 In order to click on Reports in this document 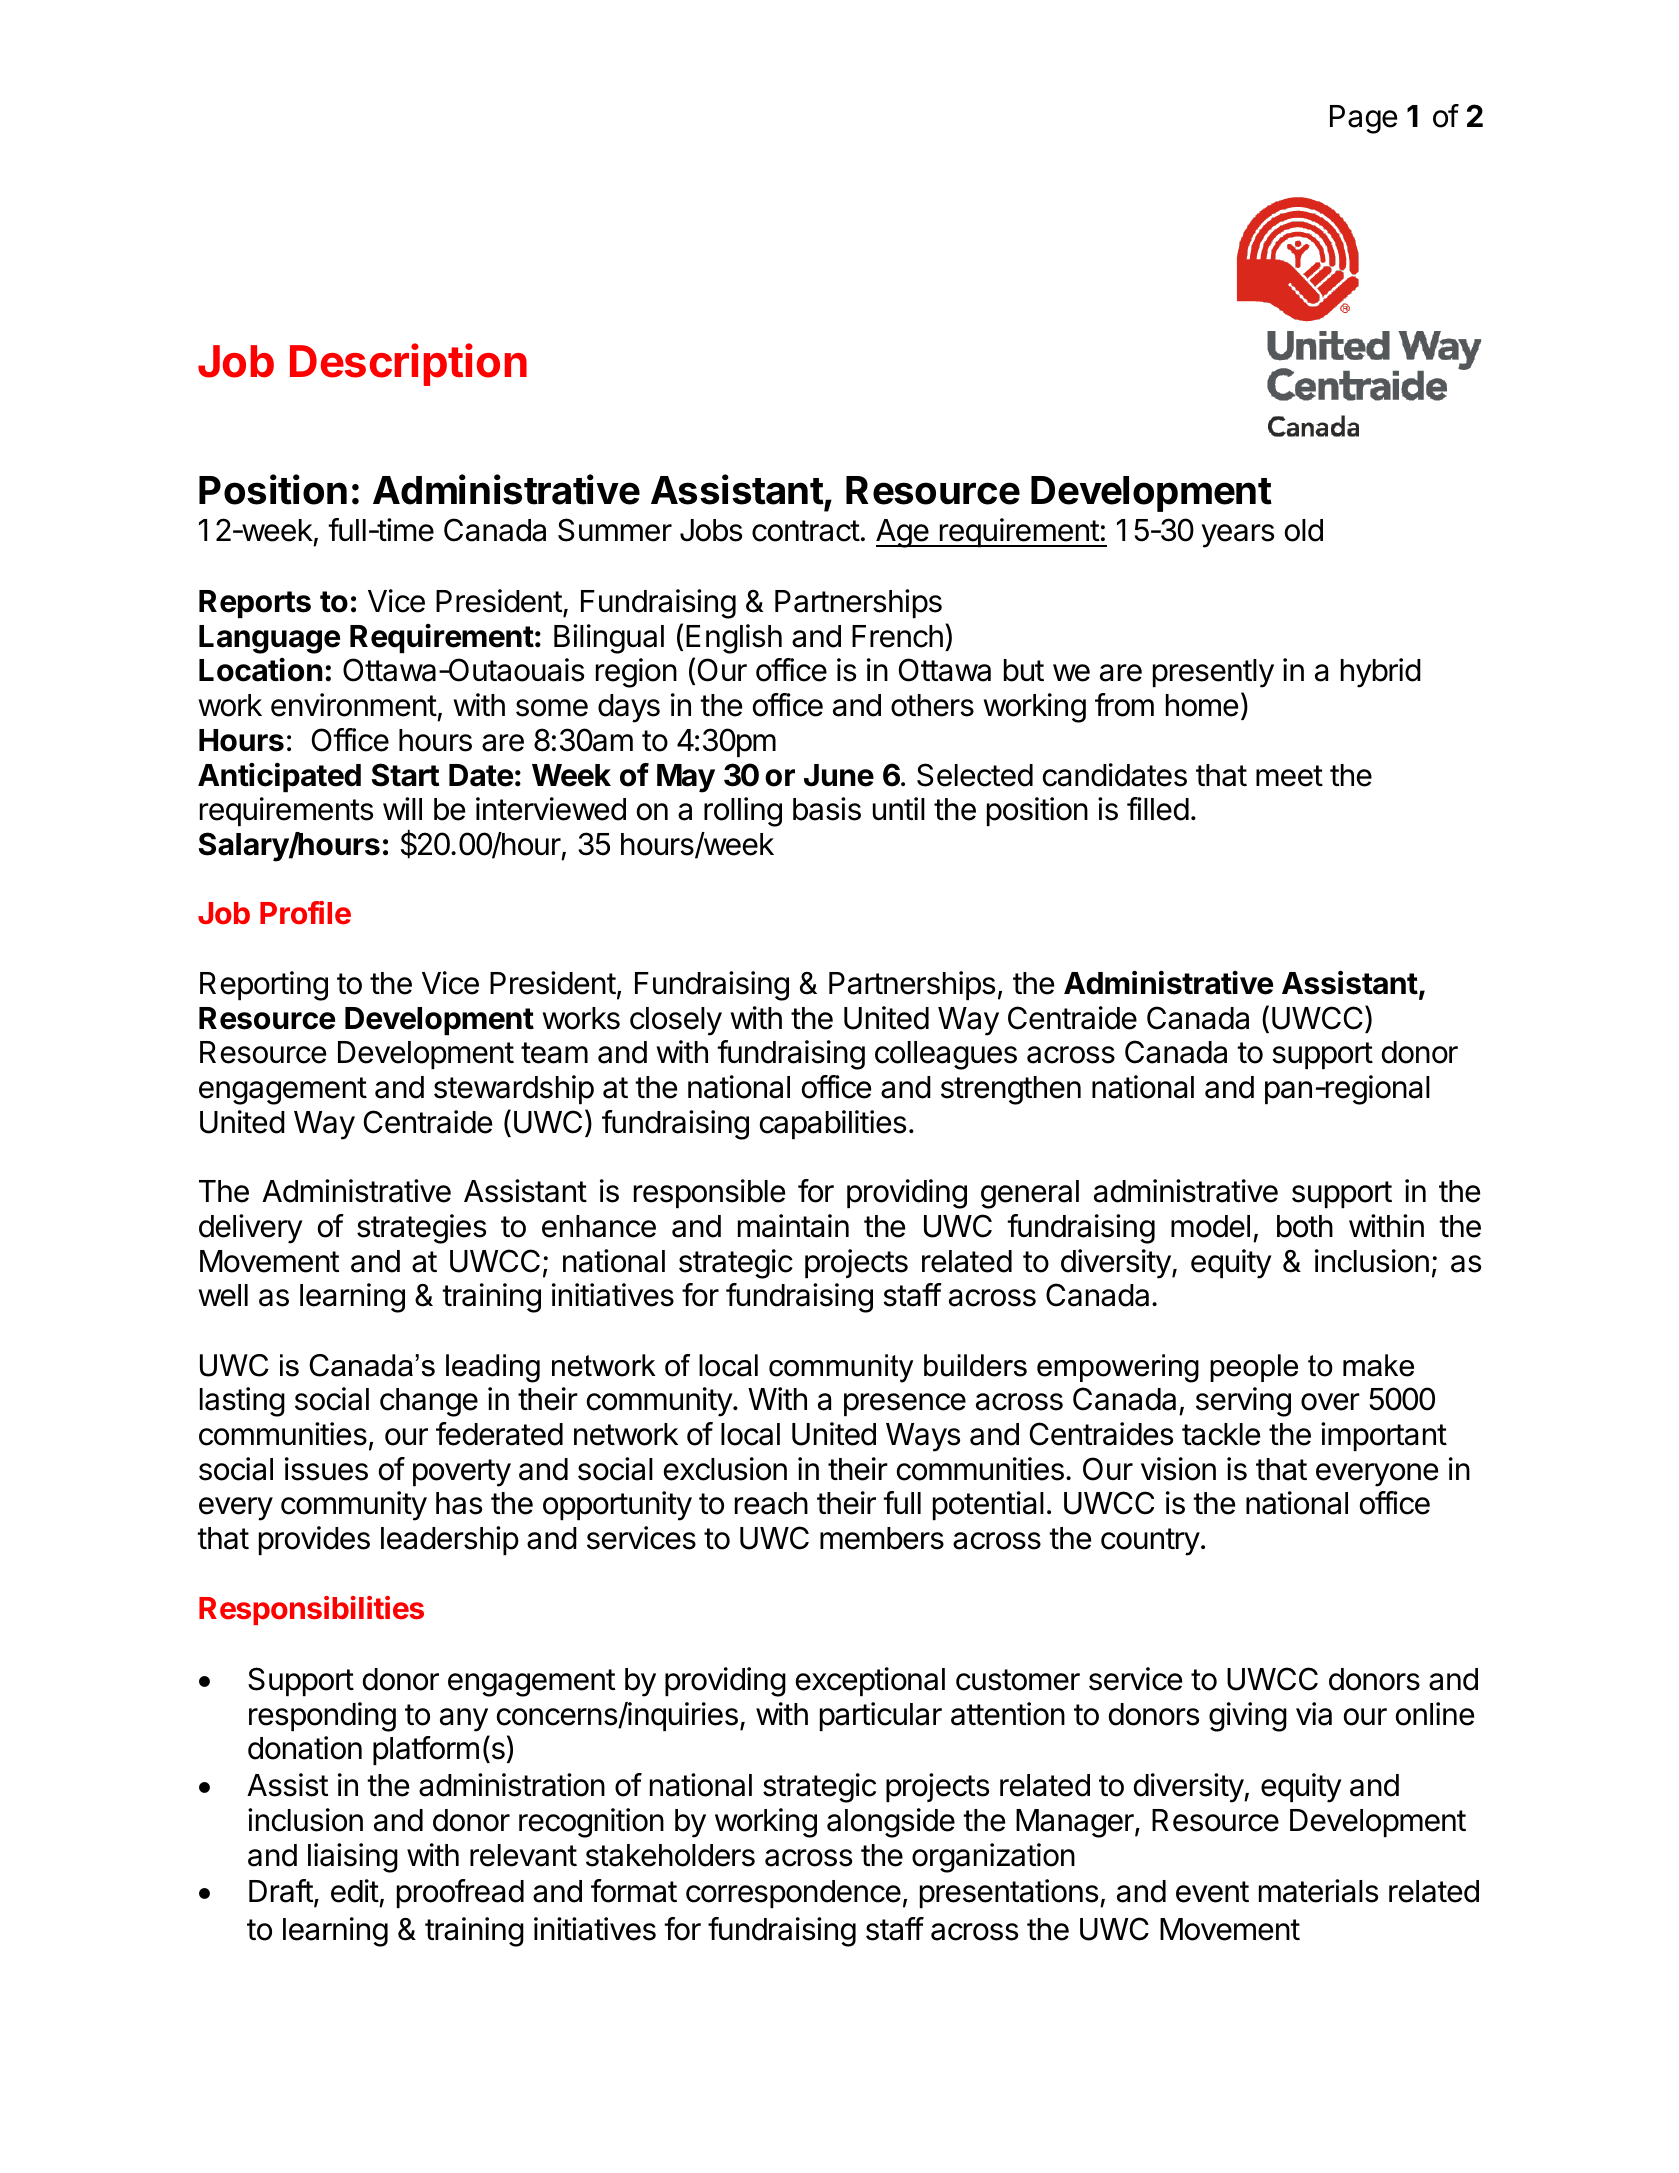, I will do `click(255, 604)`.
